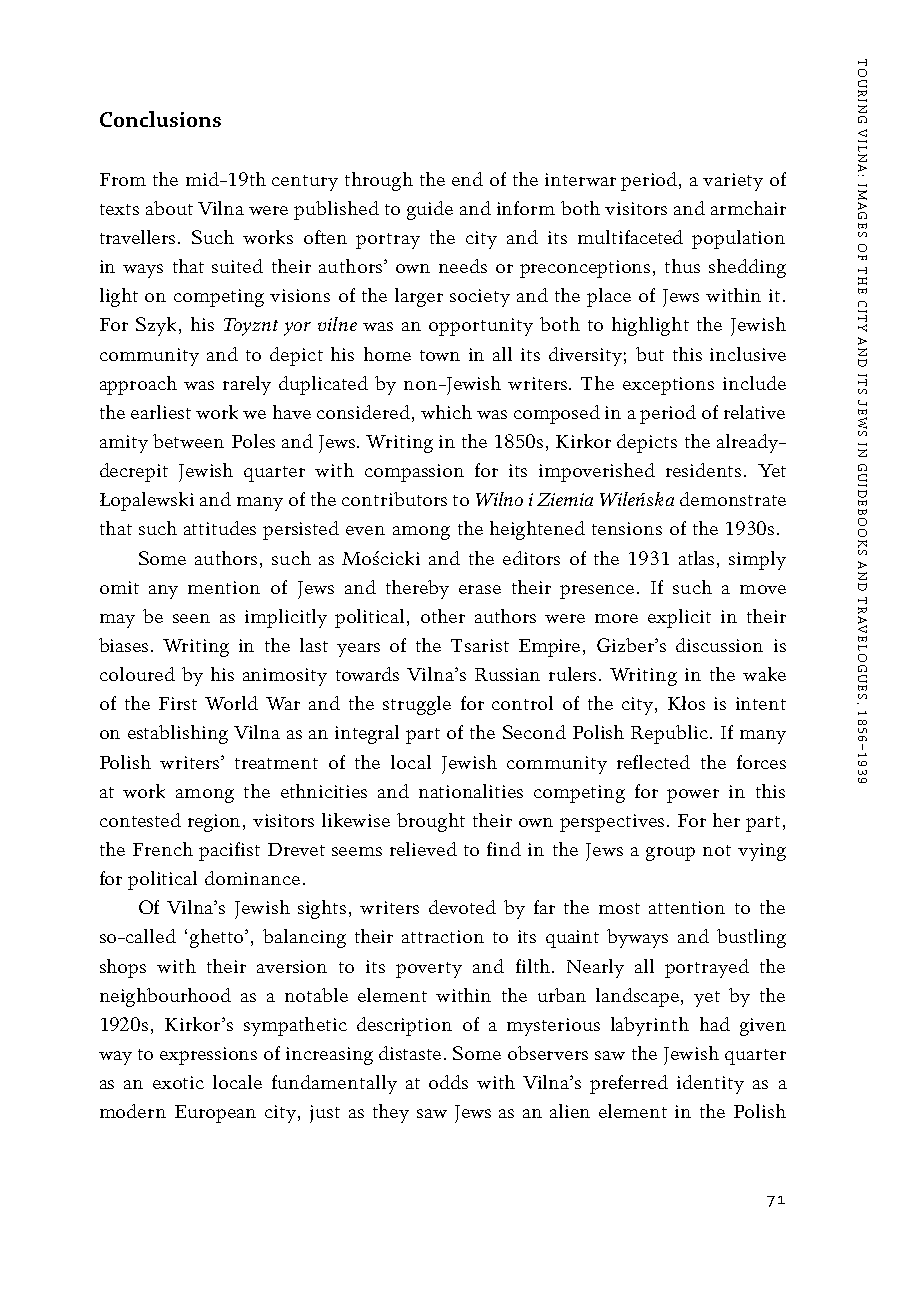 This screenshot has width=924, height=1294. I want to click on residents, so click(703, 470).
